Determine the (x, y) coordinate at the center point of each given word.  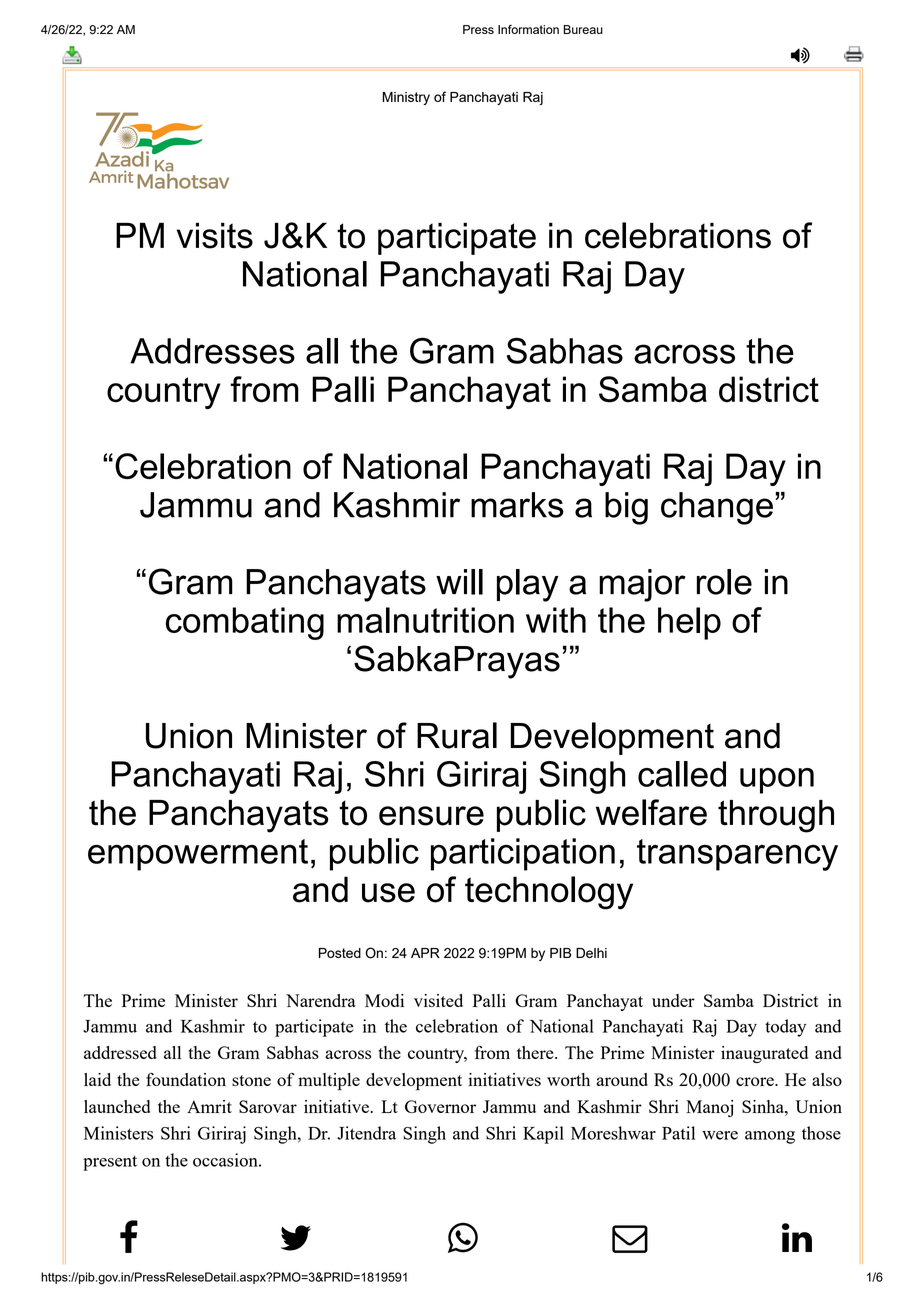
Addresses (212, 351)
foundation (186, 1079)
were (720, 1135)
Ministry (406, 98)
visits (214, 236)
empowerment (198, 855)
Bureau (583, 29)
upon (777, 781)
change (717, 508)
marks (517, 505)
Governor (440, 1106)
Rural (457, 735)
